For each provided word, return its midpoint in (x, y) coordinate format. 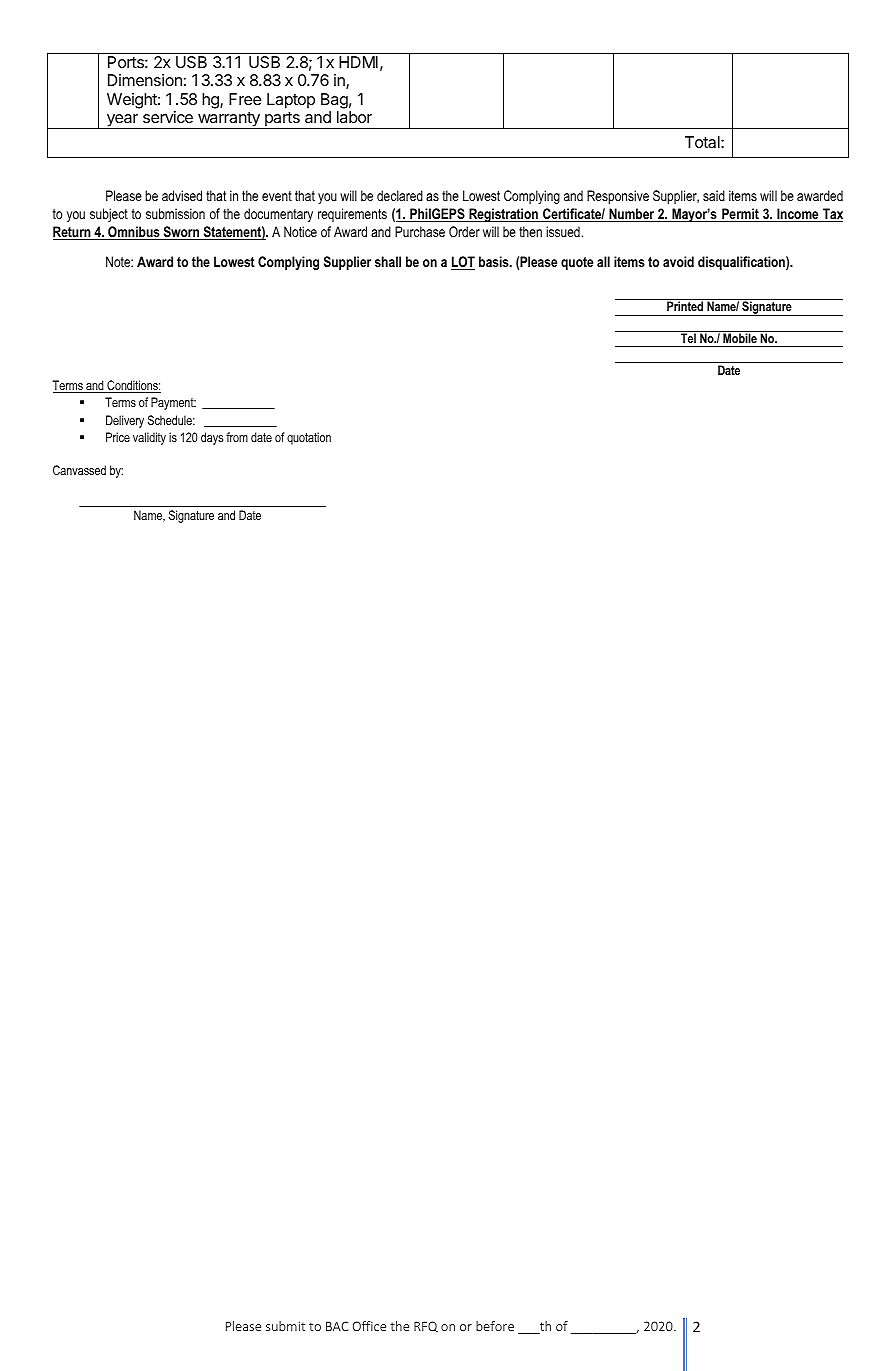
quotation (309, 438)
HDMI (358, 62)
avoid (678, 261)
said (714, 195)
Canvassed (79, 470)
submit (286, 1326)
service (168, 117)
